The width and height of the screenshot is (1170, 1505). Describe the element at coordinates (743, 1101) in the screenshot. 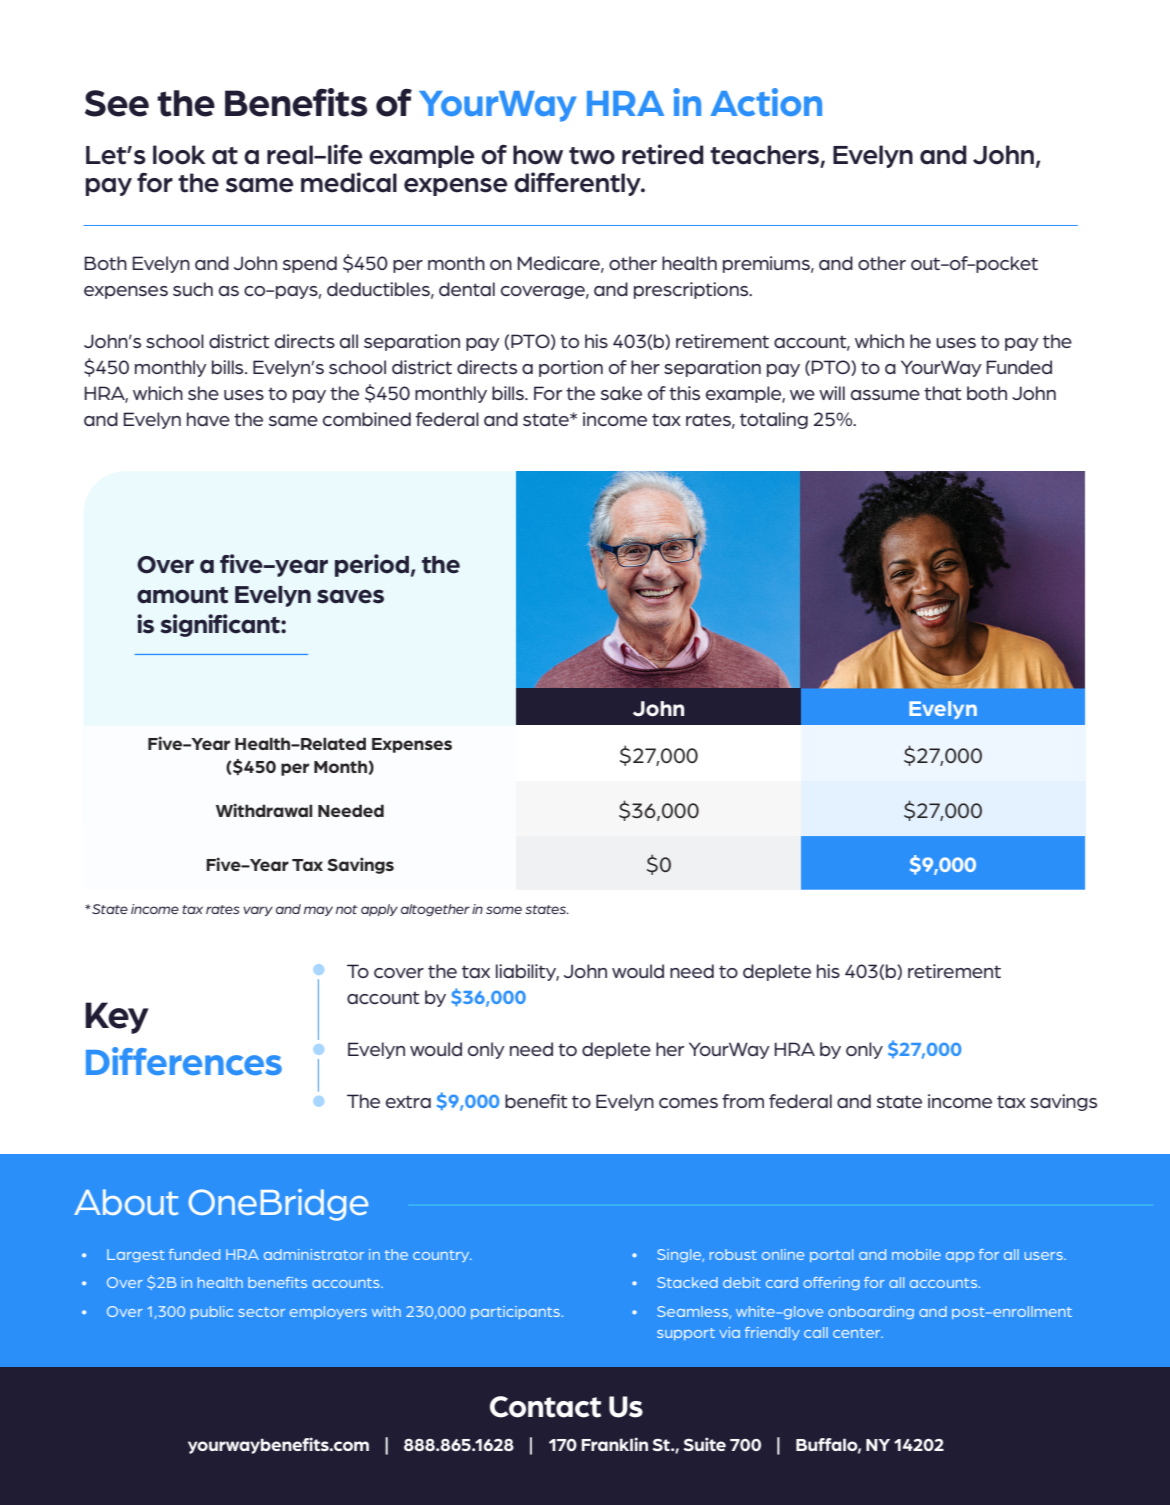

I see `from` at that location.
